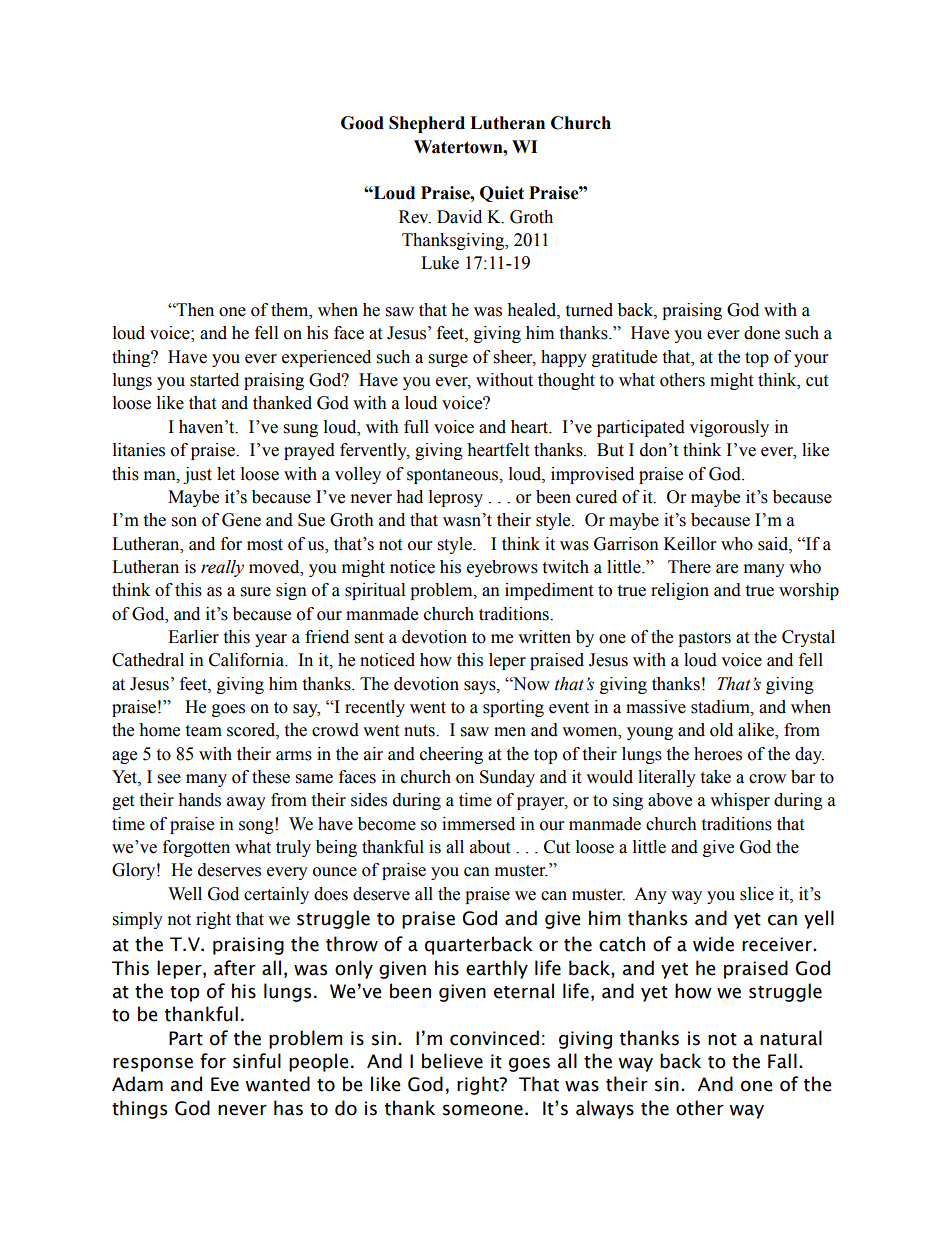 This document has height=1233, width=952. What do you see at coordinates (544, 637) in the document?
I see `written` at bounding box center [544, 637].
